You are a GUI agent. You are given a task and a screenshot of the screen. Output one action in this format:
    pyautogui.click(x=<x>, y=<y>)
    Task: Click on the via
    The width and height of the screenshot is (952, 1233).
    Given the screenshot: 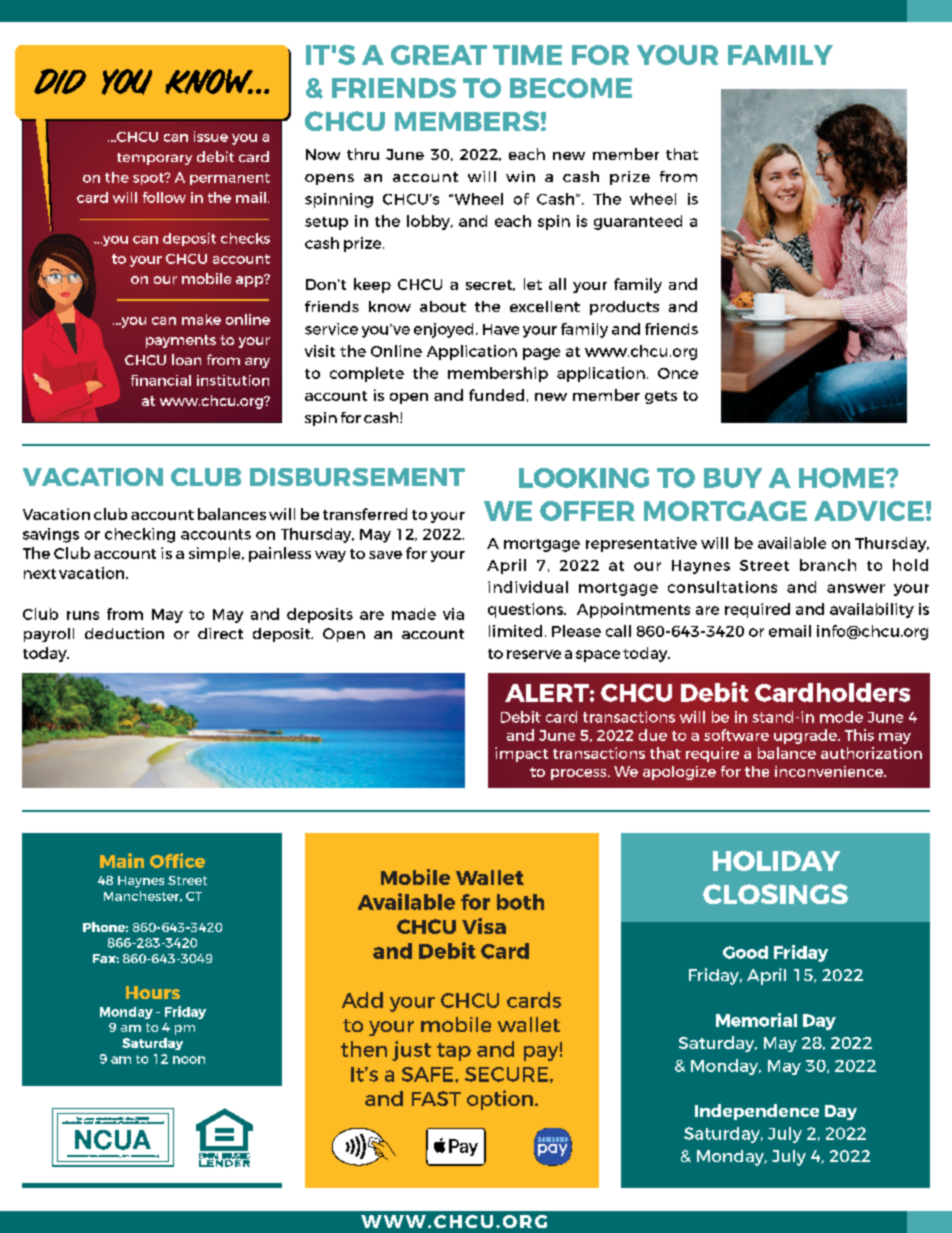 What is the action you would take?
    pyautogui.click(x=453, y=614)
